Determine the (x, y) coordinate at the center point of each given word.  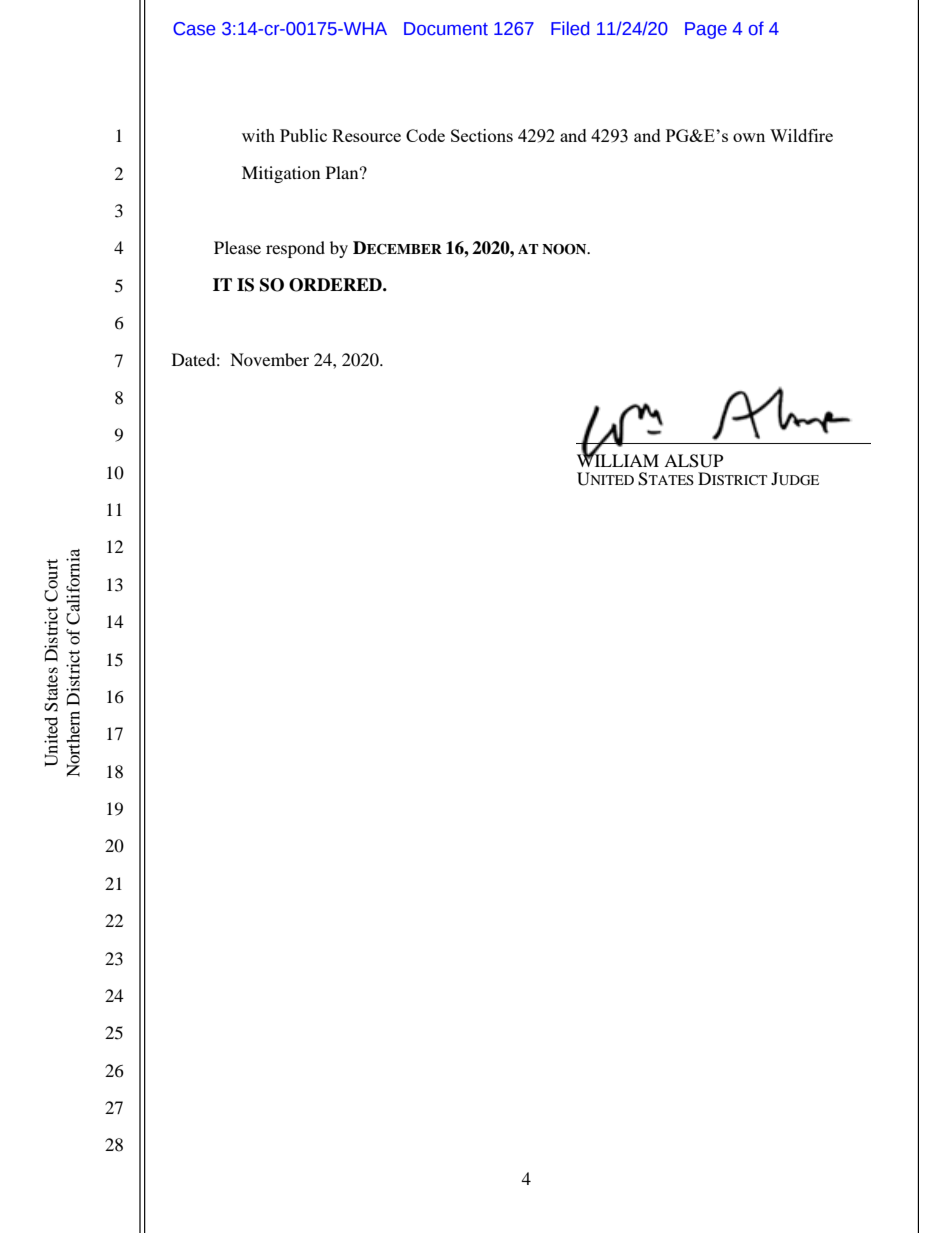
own (749, 137)
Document (446, 29)
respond (295, 249)
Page (706, 30)
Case (194, 29)
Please (237, 247)
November (269, 359)
